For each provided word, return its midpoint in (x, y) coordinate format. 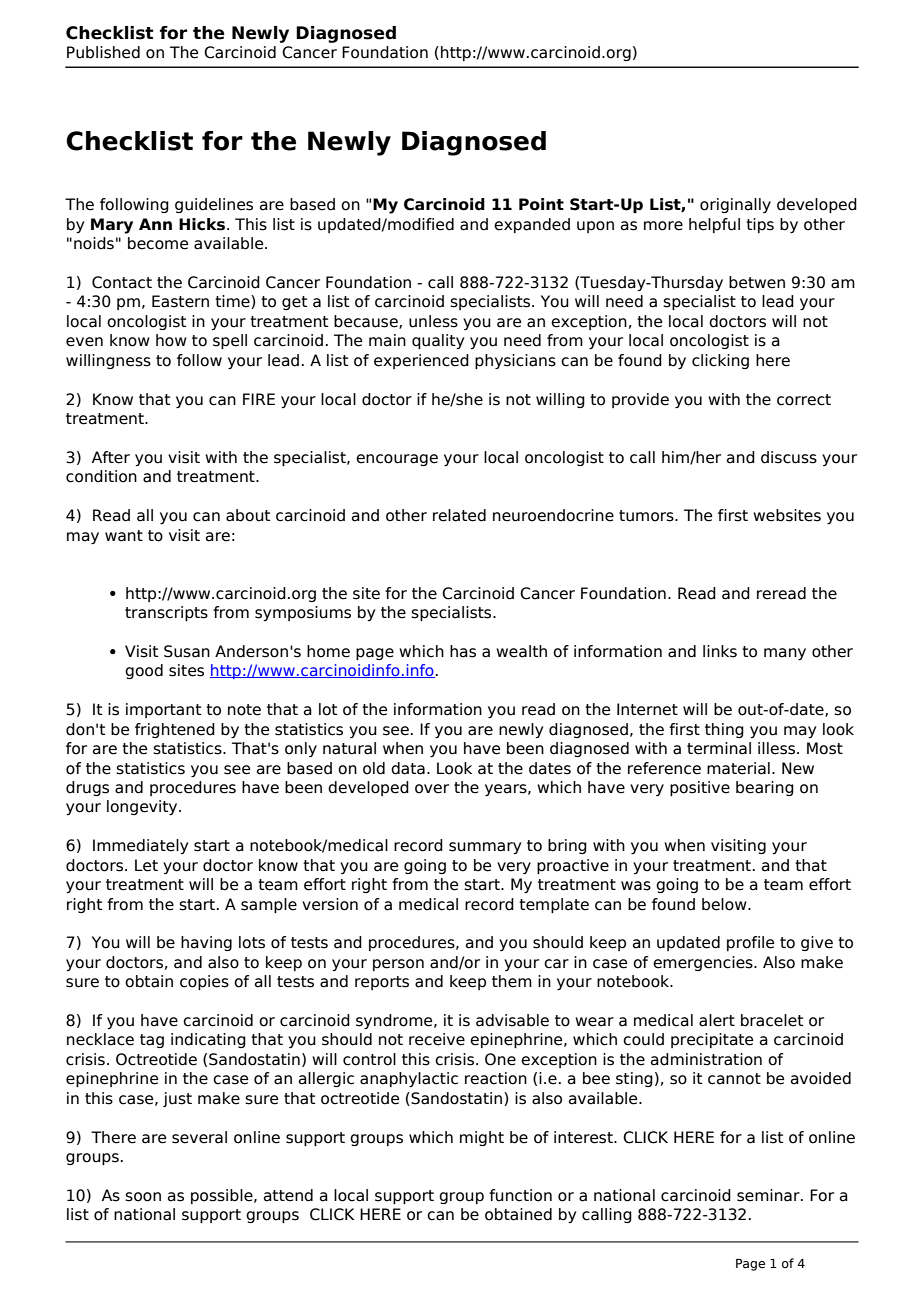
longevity (143, 807)
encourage (397, 460)
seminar (769, 1195)
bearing (765, 788)
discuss (789, 457)
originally (735, 205)
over (432, 789)
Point (541, 204)
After (111, 457)
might (482, 1138)
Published (103, 52)
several (199, 1137)
